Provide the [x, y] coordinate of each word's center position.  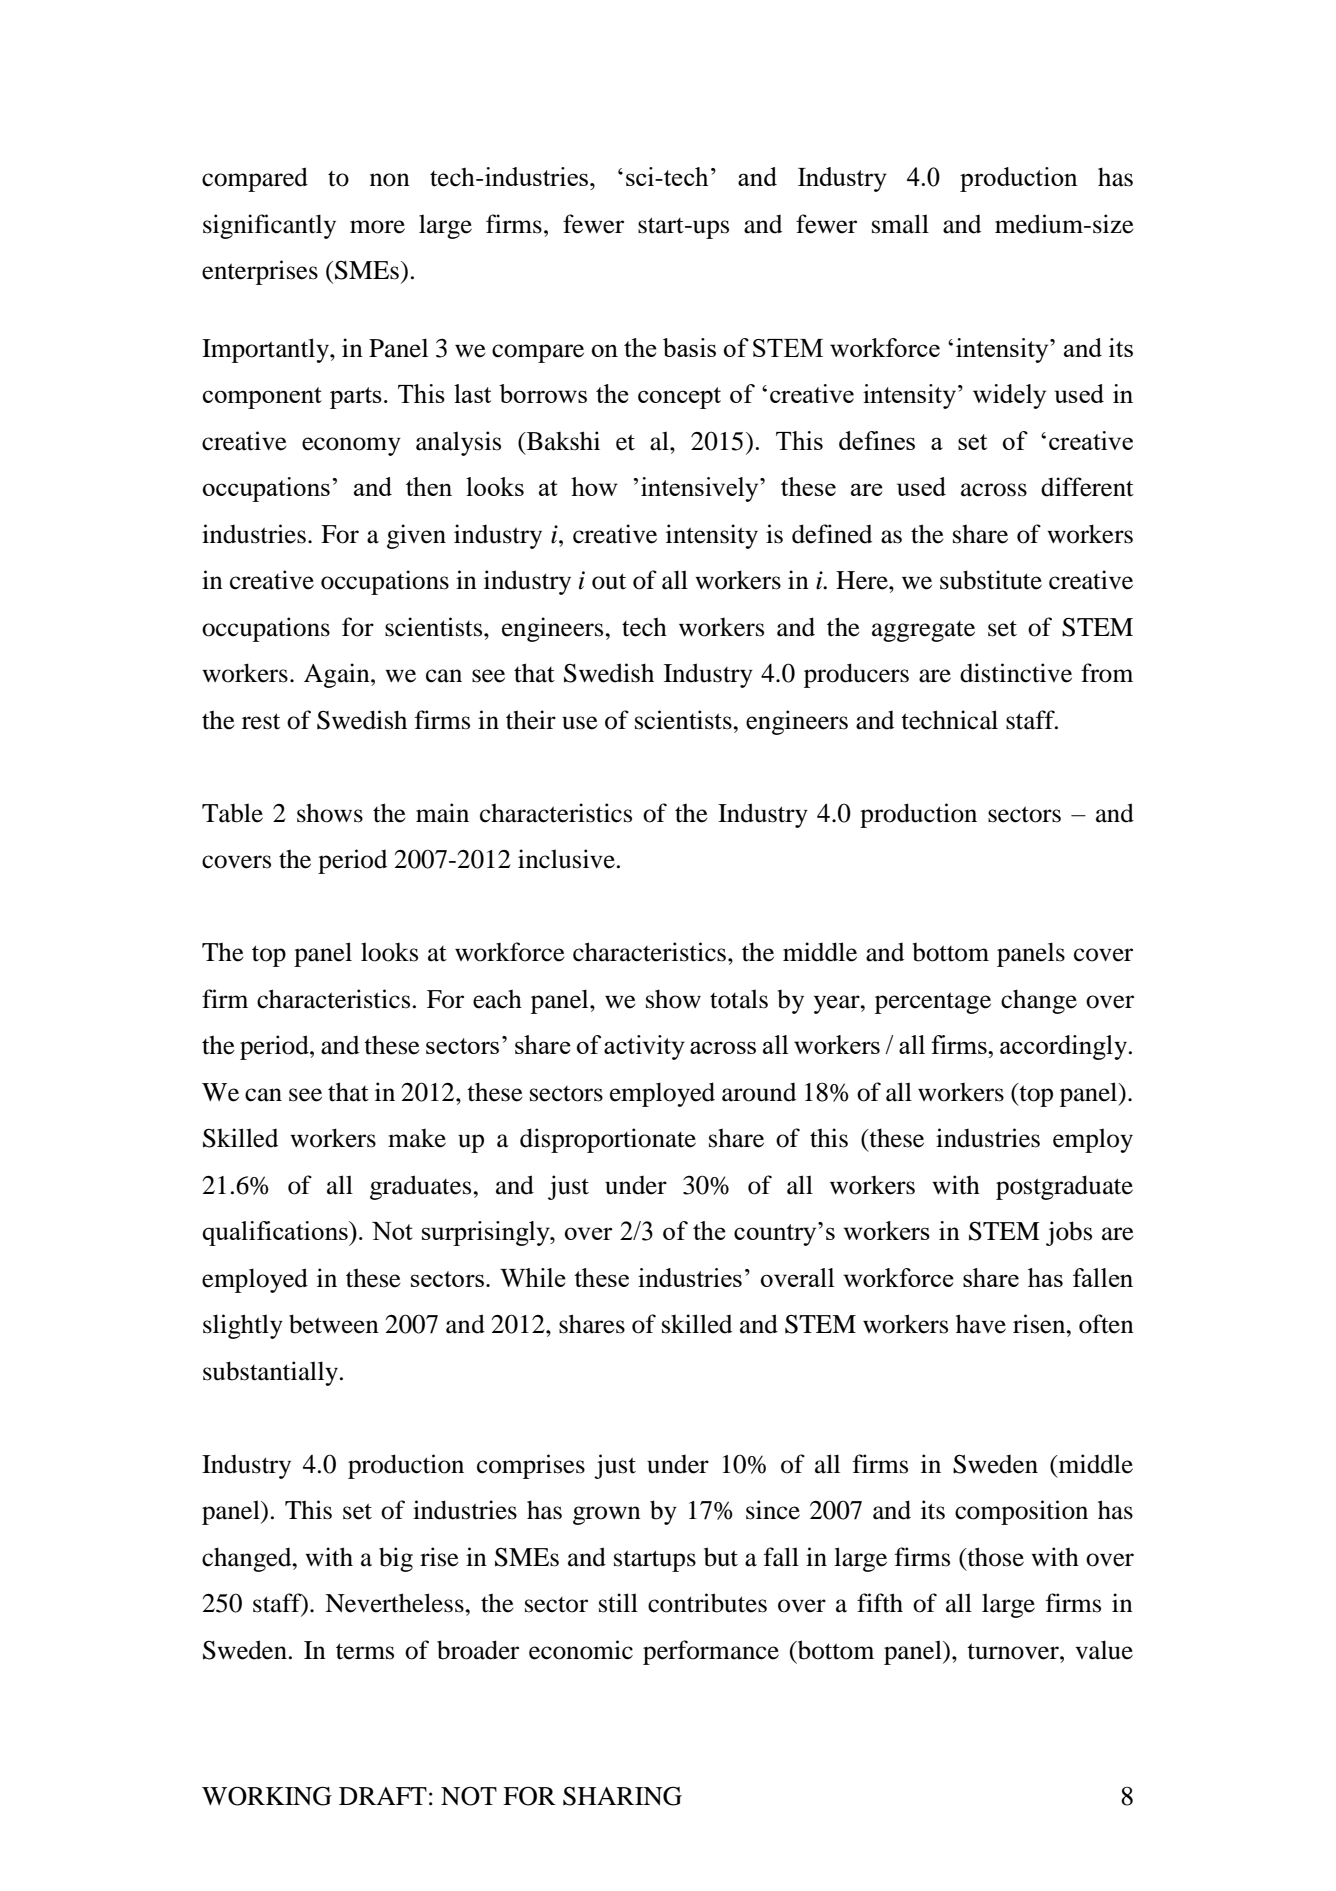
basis [689, 347]
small [900, 224]
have [981, 1324]
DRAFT [383, 1796]
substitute [991, 580]
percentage [933, 1003]
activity [644, 1047]
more [377, 227]
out [609, 581]
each [497, 999]
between [334, 1324]
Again [338, 675]
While [533, 1277]
